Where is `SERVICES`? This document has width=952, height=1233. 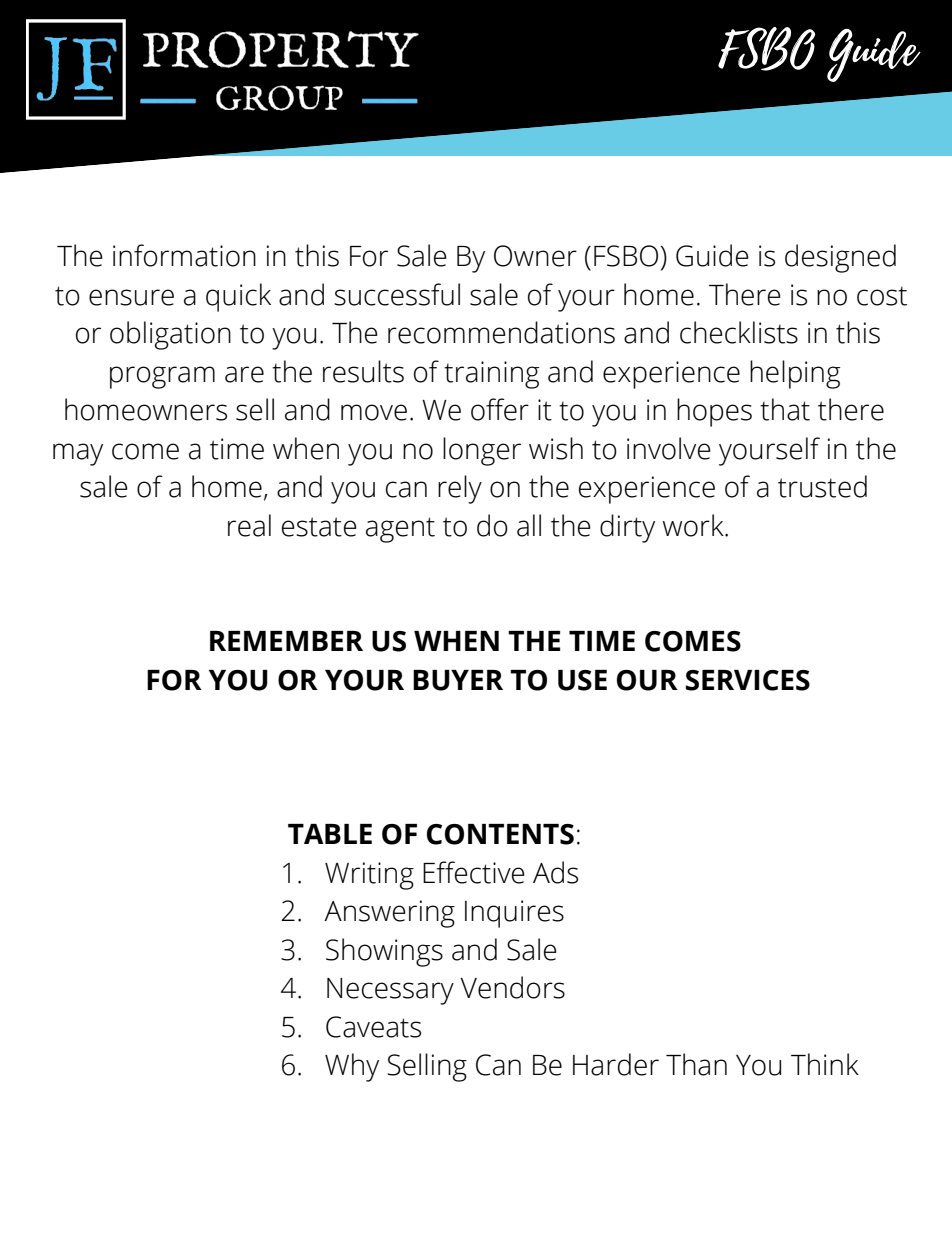 SERVICES is located at coordinates (748, 680).
